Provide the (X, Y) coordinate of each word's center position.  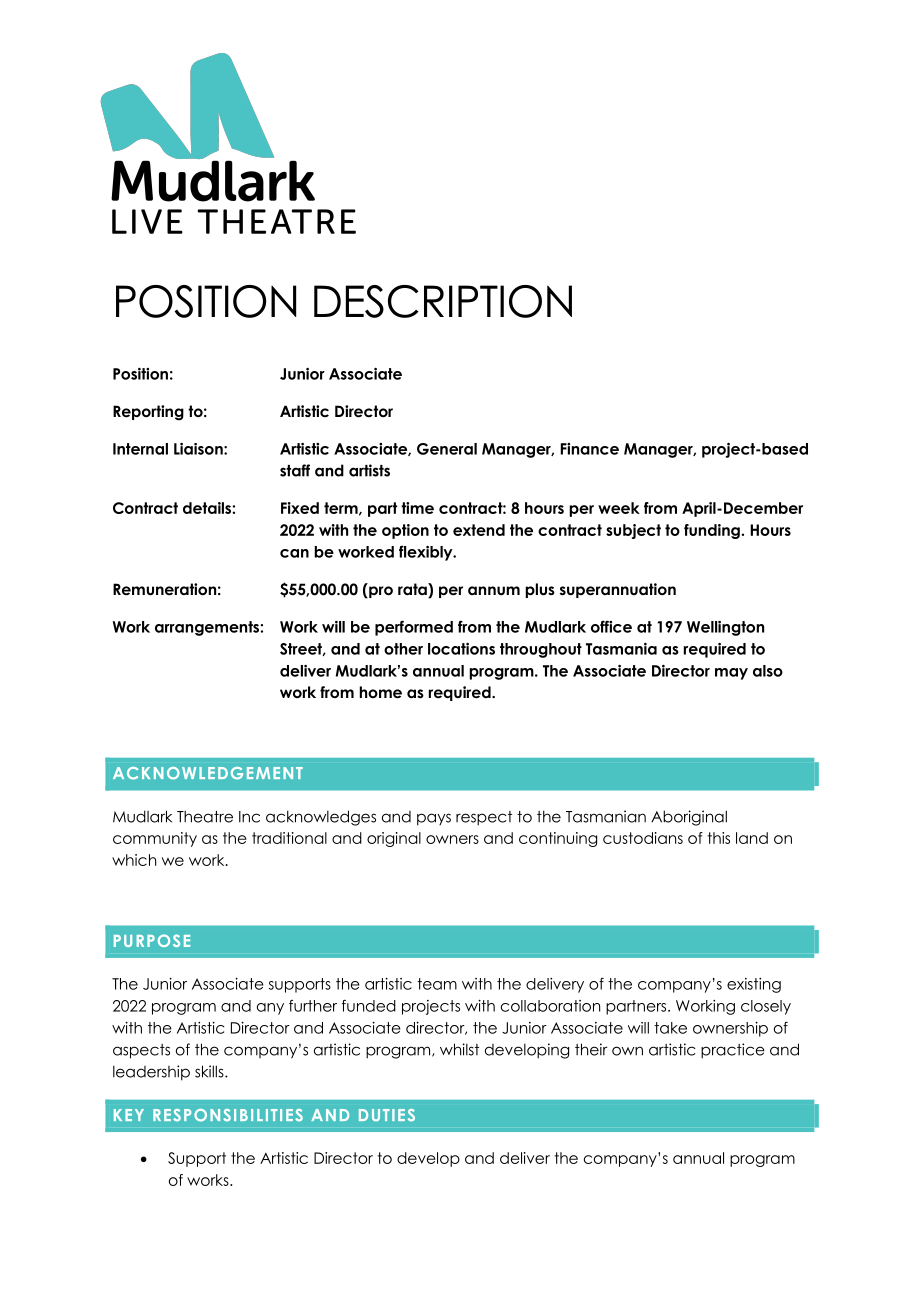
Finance (590, 449)
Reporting (148, 413)
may (731, 674)
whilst (459, 1049)
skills (210, 1071)
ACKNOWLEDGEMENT (208, 773)
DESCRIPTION (443, 301)
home (381, 692)
